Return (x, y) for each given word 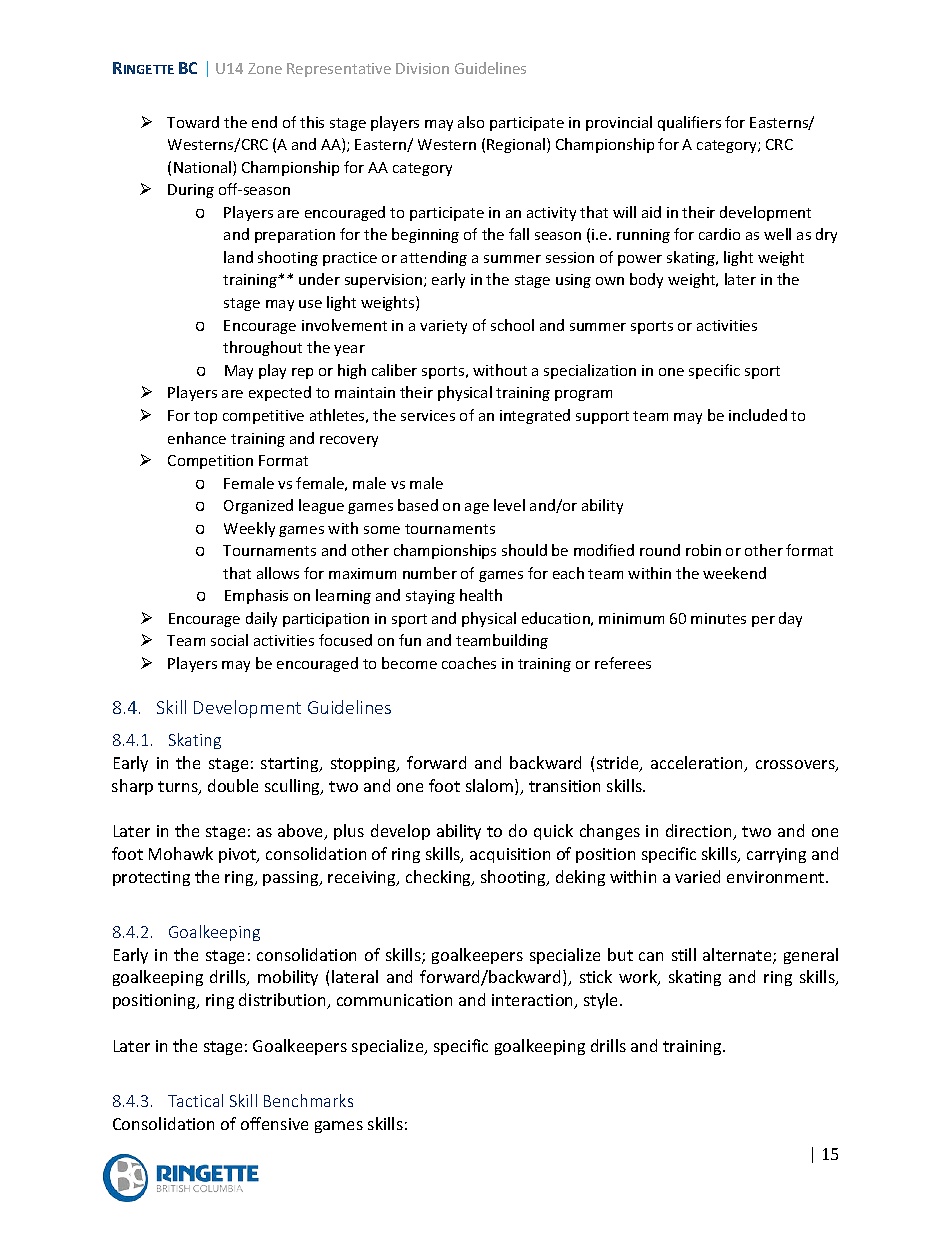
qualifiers (689, 123)
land (238, 257)
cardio (719, 234)
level (509, 505)
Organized (258, 506)
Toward (193, 122)
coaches (469, 663)
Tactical (195, 1100)
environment (777, 877)
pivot (239, 855)
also (471, 122)
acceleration (698, 764)
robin (703, 550)
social (229, 640)
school (512, 325)
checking (440, 878)
